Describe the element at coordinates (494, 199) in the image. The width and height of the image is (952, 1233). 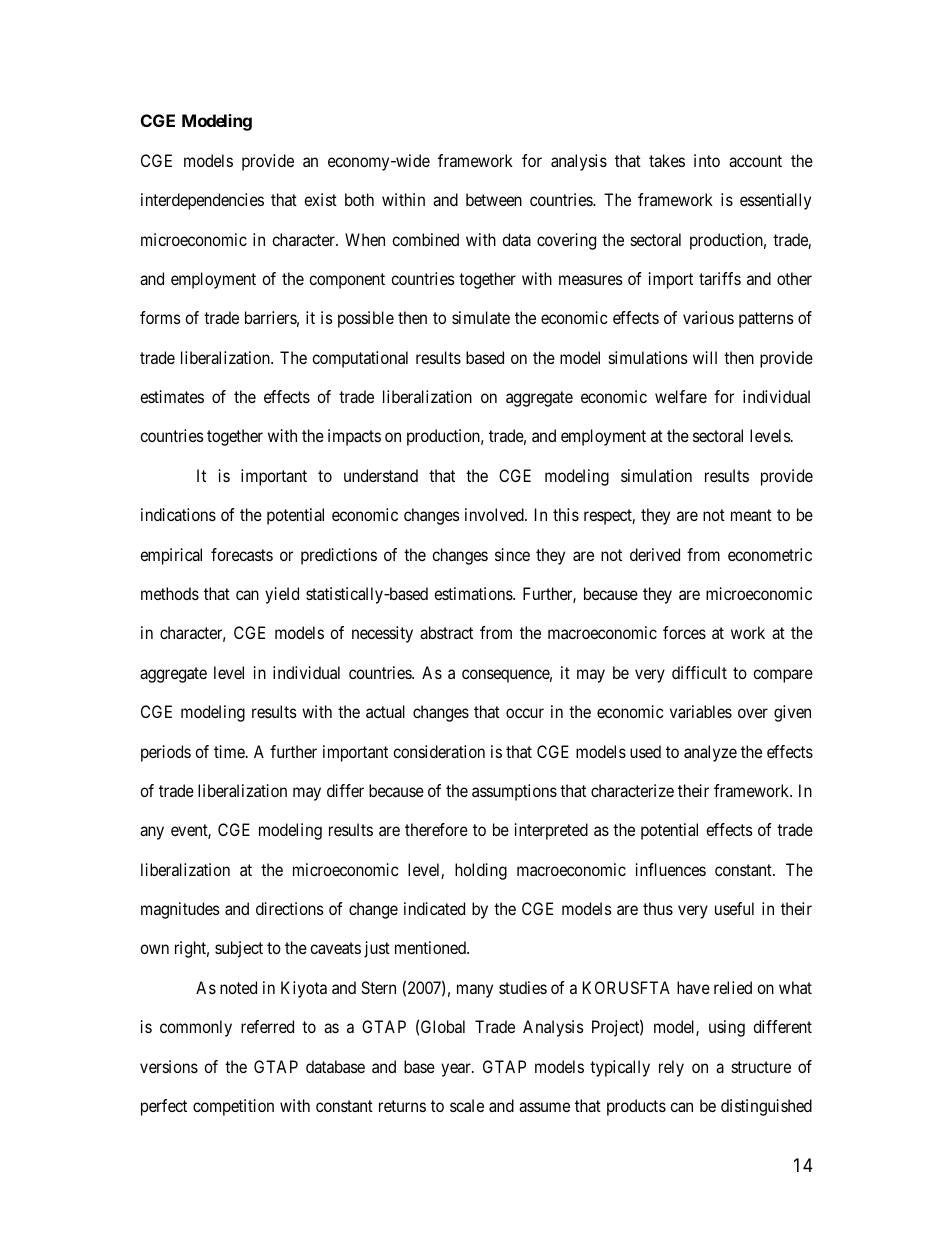
I see `between` at that location.
